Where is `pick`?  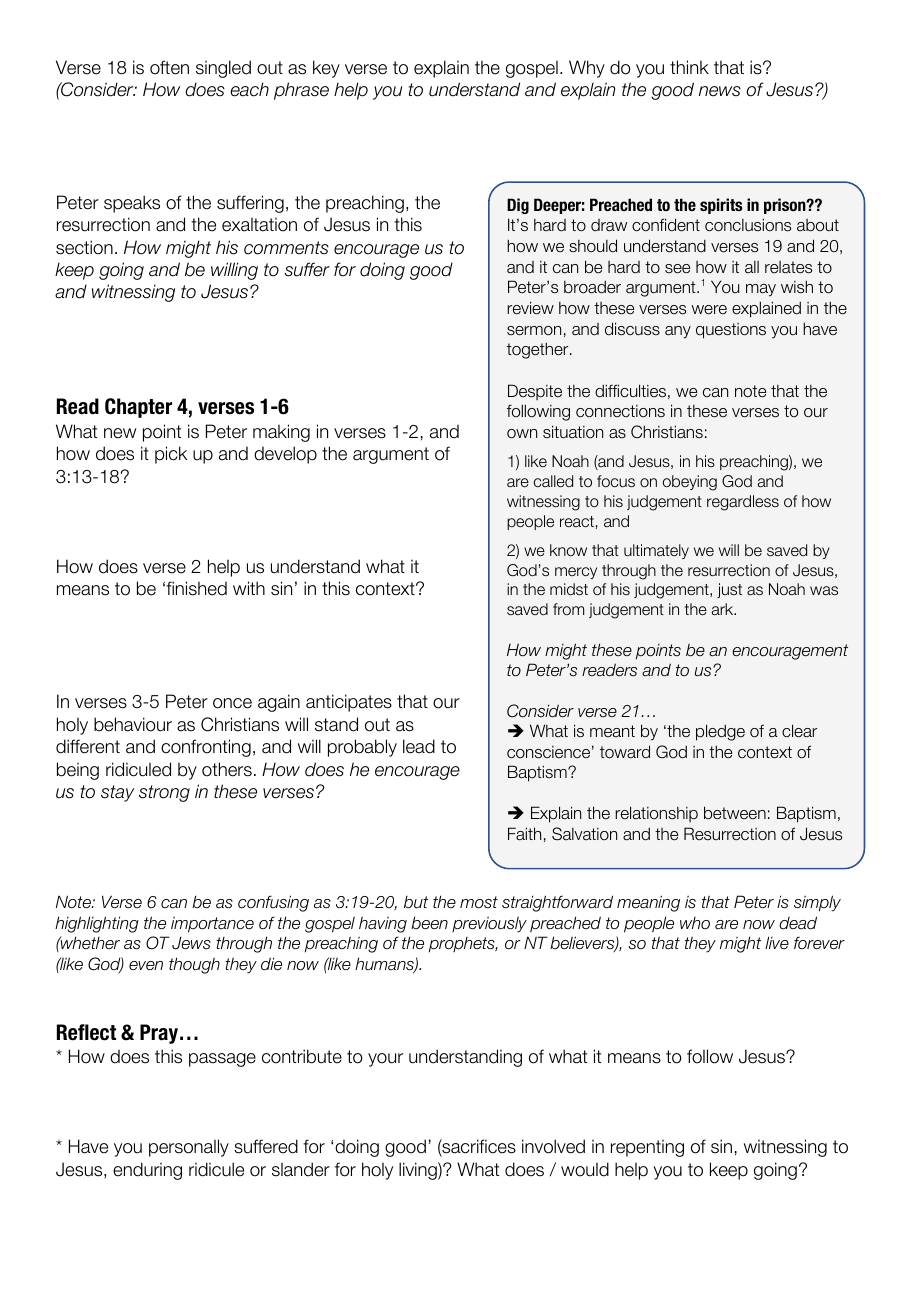 pick is located at coordinates (171, 455).
